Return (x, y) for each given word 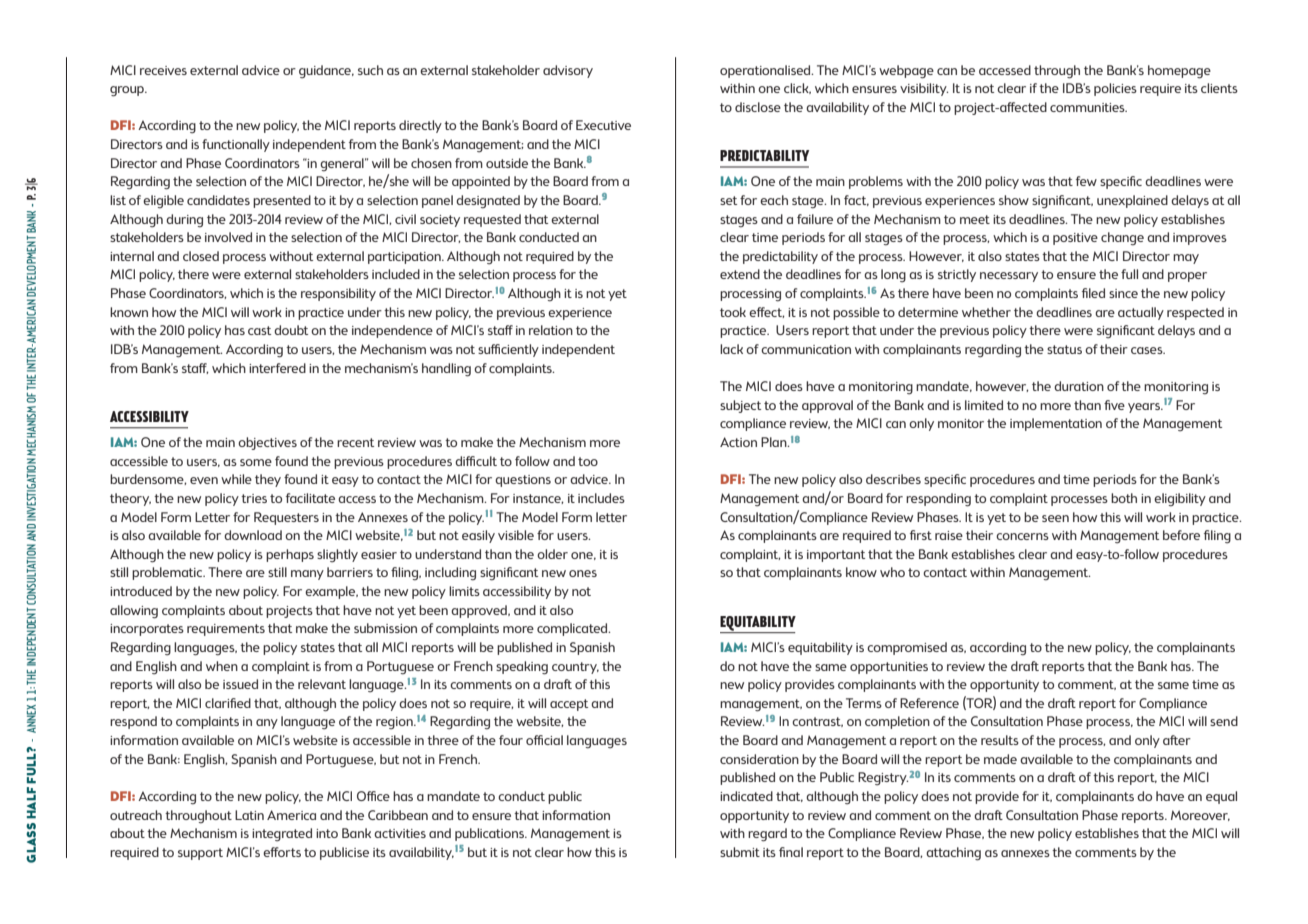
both (1124, 498)
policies (1115, 89)
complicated (573, 629)
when (222, 666)
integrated (282, 834)
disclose (758, 107)
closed (201, 256)
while (236, 479)
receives (163, 70)
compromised (907, 648)
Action (738, 442)
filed (1093, 293)
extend (740, 274)
